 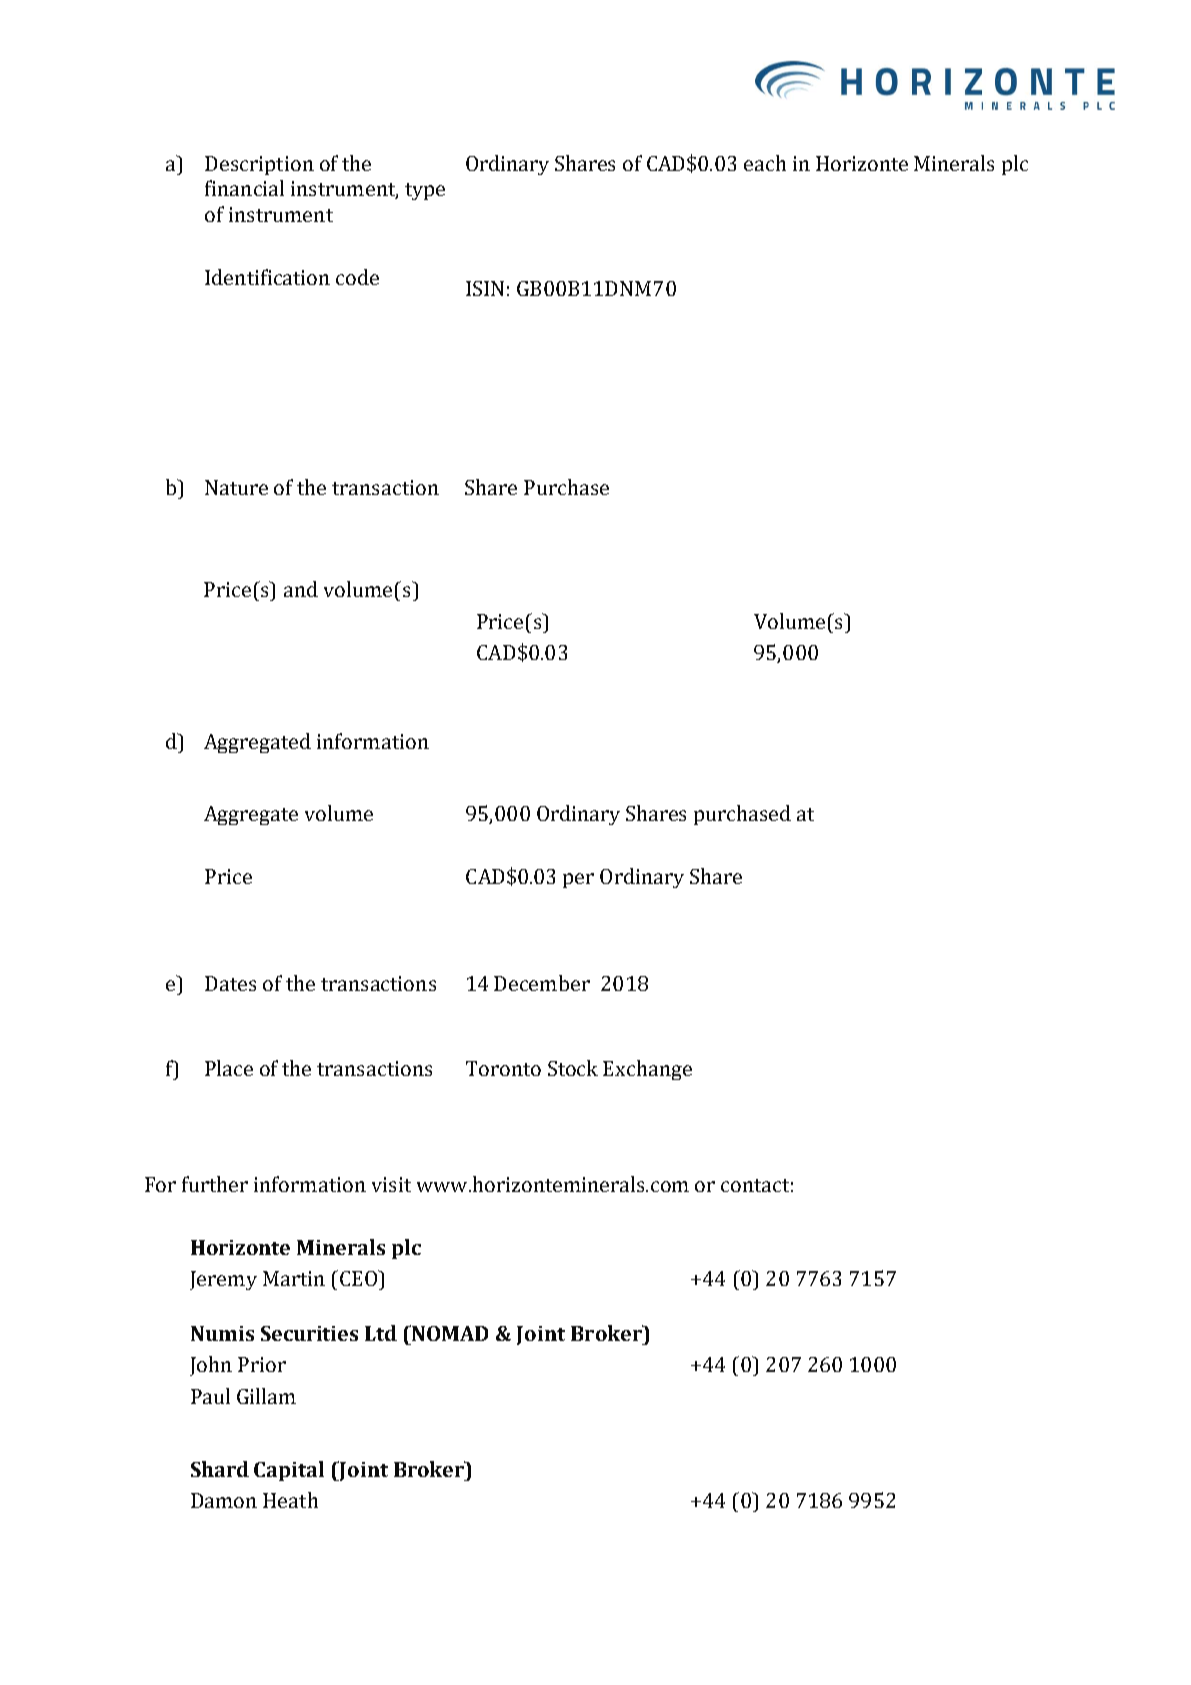 What do you see at coordinates (229, 1068) in the screenshot?
I see `Place` at bounding box center [229, 1068].
